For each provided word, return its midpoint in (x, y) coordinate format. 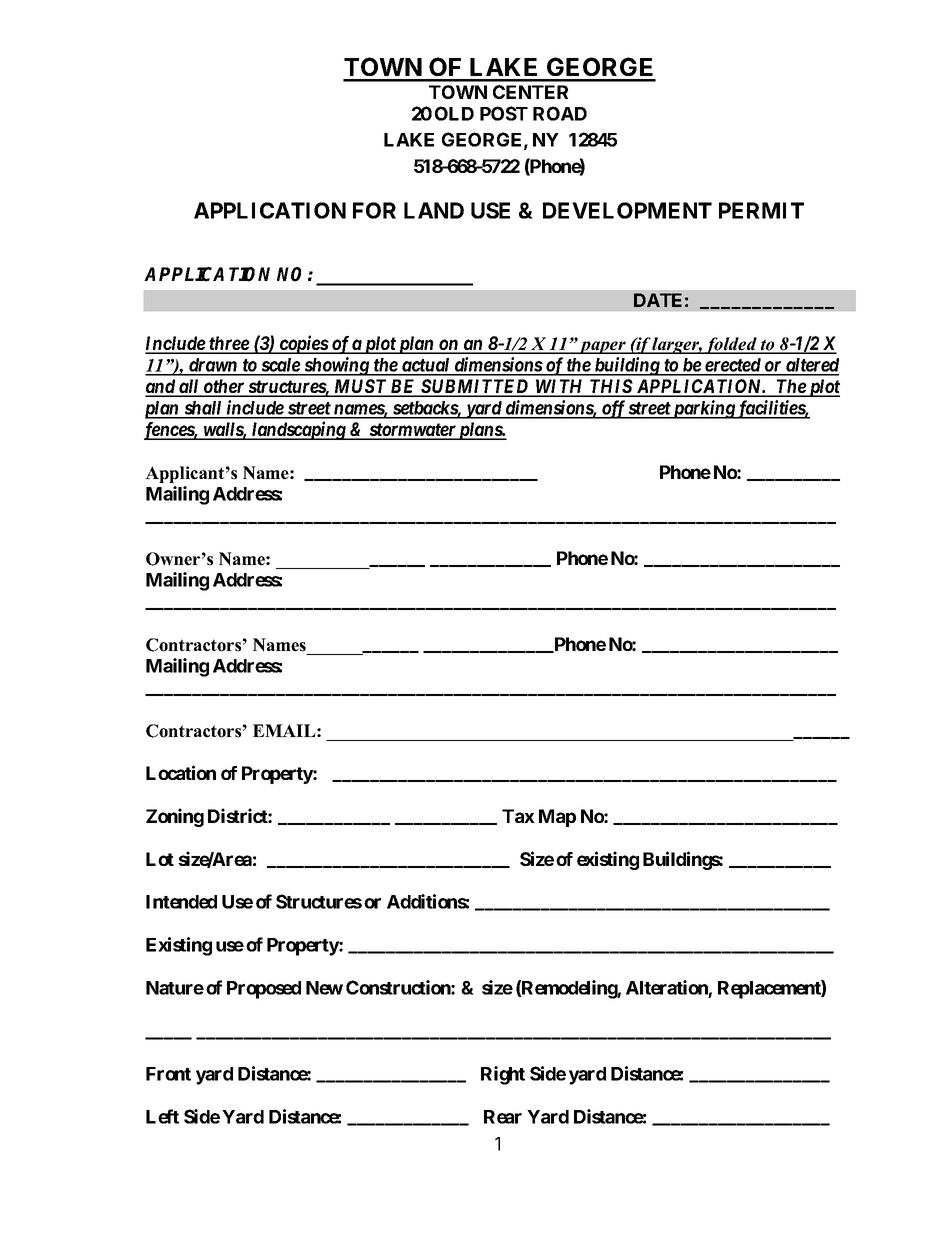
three (229, 344)
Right (503, 1075)
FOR (374, 210)
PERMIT (761, 210)
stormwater (412, 431)
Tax (518, 816)
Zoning (175, 817)
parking (704, 409)
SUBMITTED (475, 387)
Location (181, 772)
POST (504, 113)
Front (168, 1074)
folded (731, 345)
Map (557, 818)
